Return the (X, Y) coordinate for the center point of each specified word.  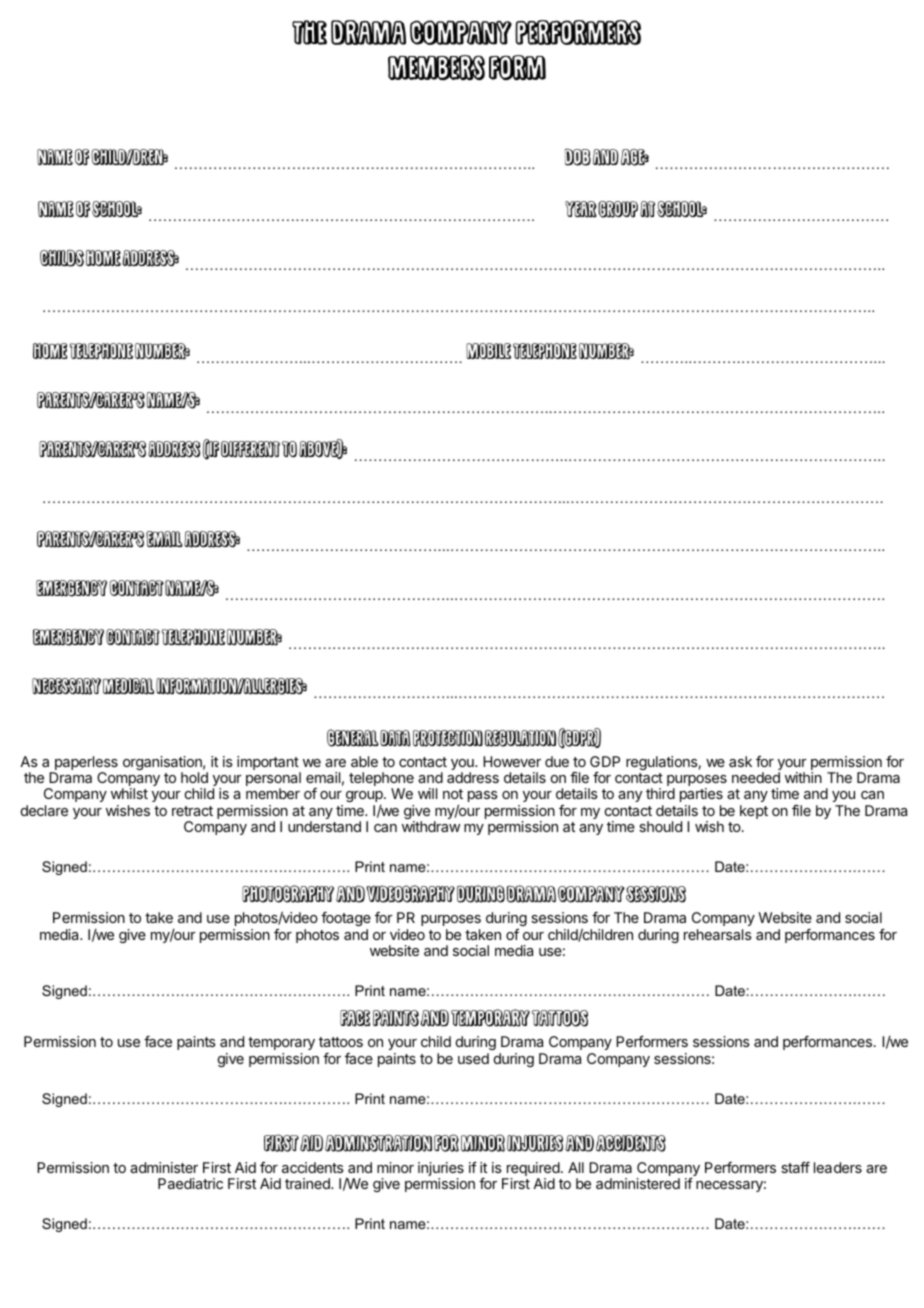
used (473, 1058)
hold (194, 777)
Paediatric (190, 1183)
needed (756, 777)
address (473, 777)
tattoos (341, 1042)
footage (346, 921)
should (660, 826)
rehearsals (718, 934)
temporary (281, 1045)
